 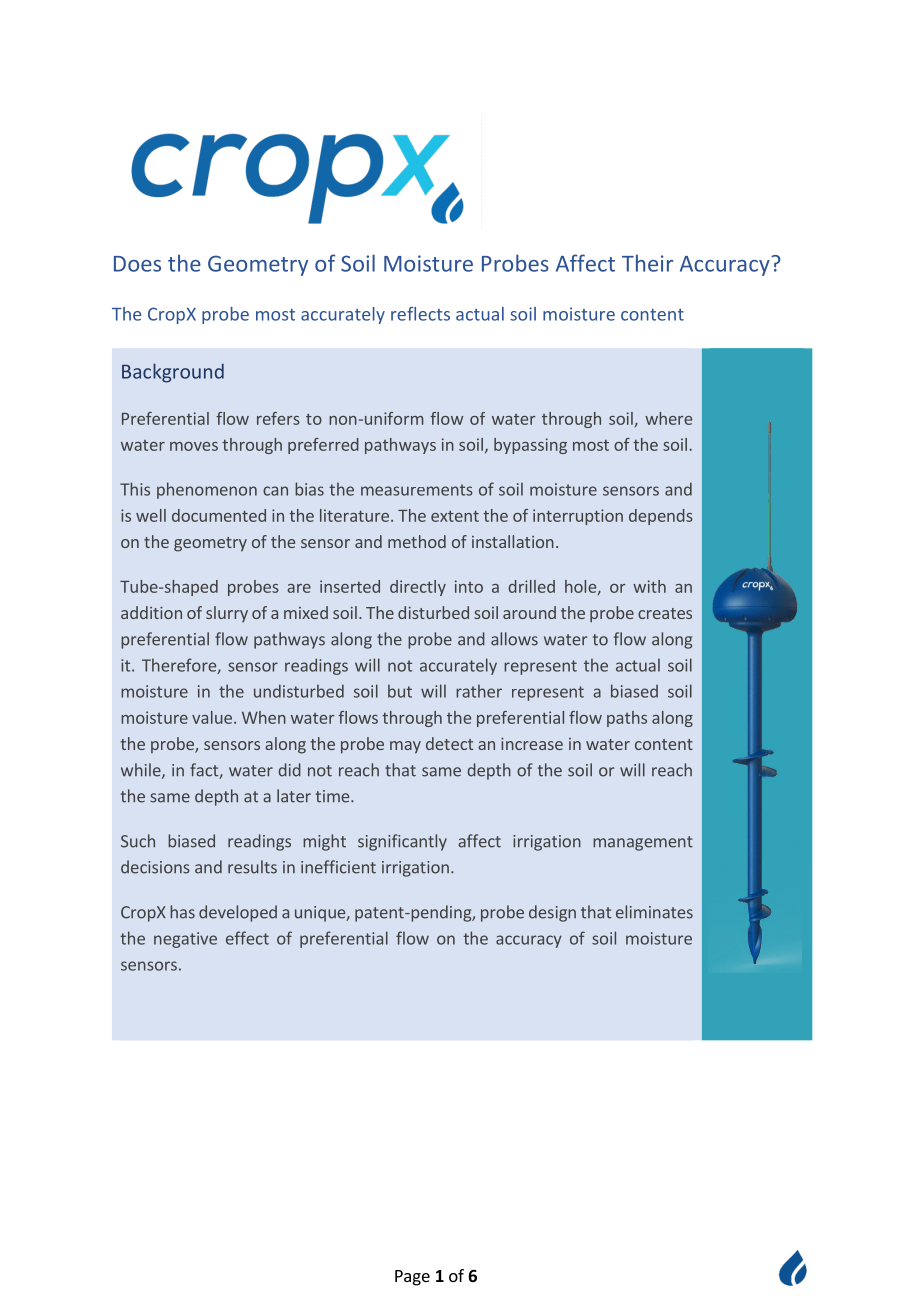 What do you see at coordinates (185, 940) in the screenshot?
I see `negative` at bounding box center [185, 940].
